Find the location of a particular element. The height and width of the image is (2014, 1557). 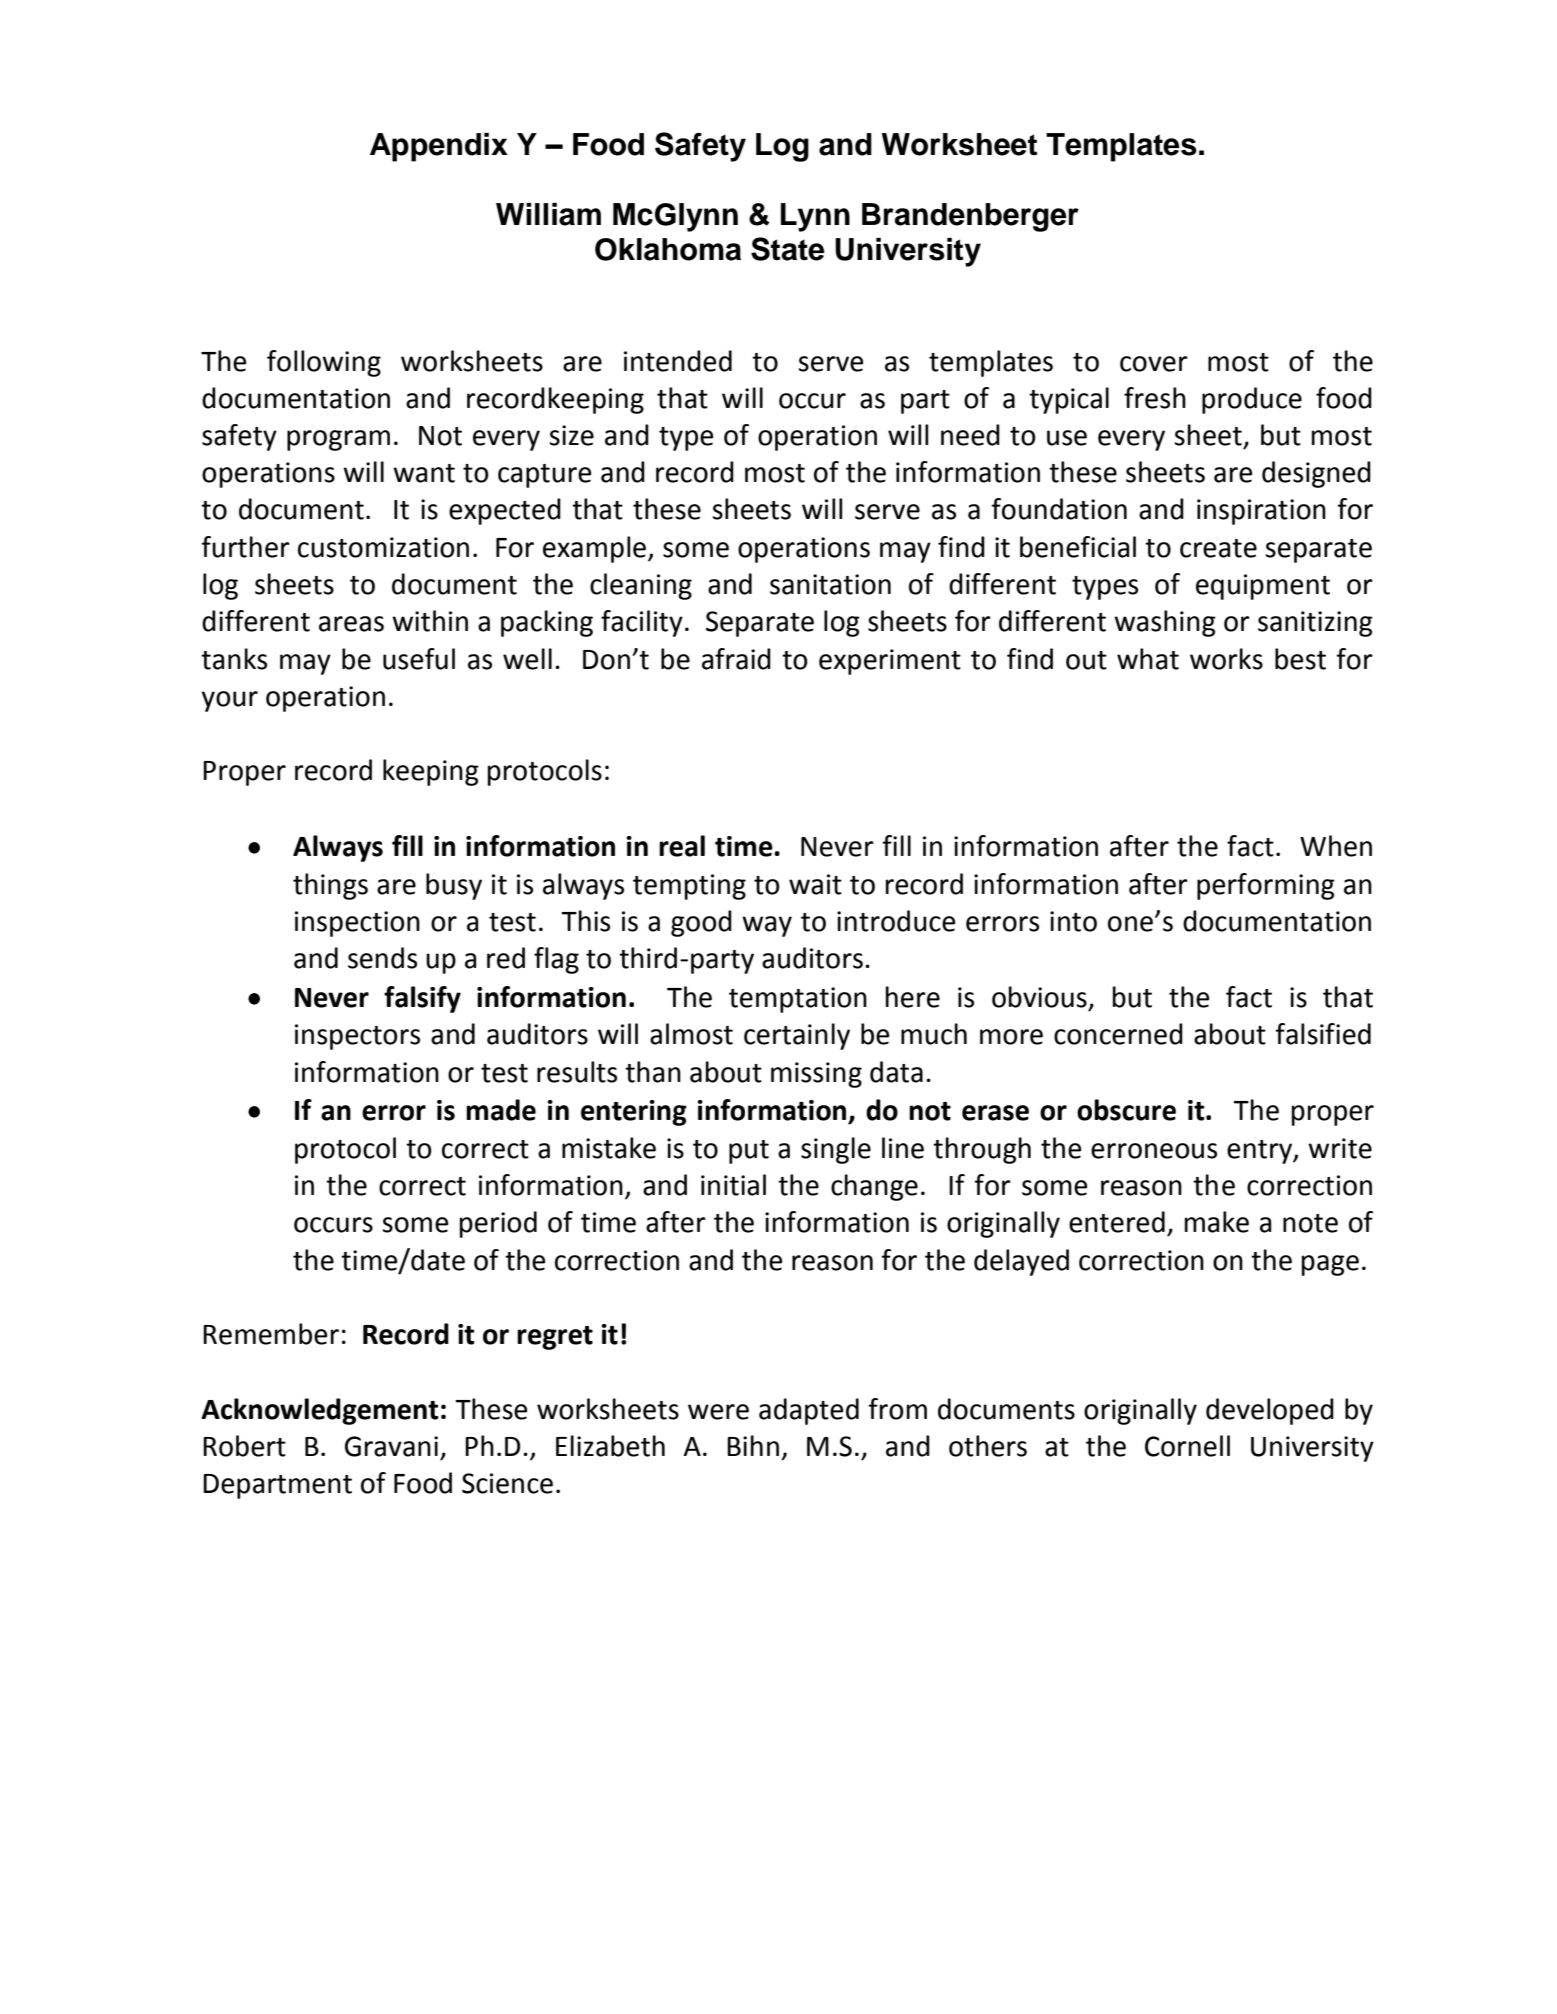

Acknowledgement is located at coordinates (320, 1411).
